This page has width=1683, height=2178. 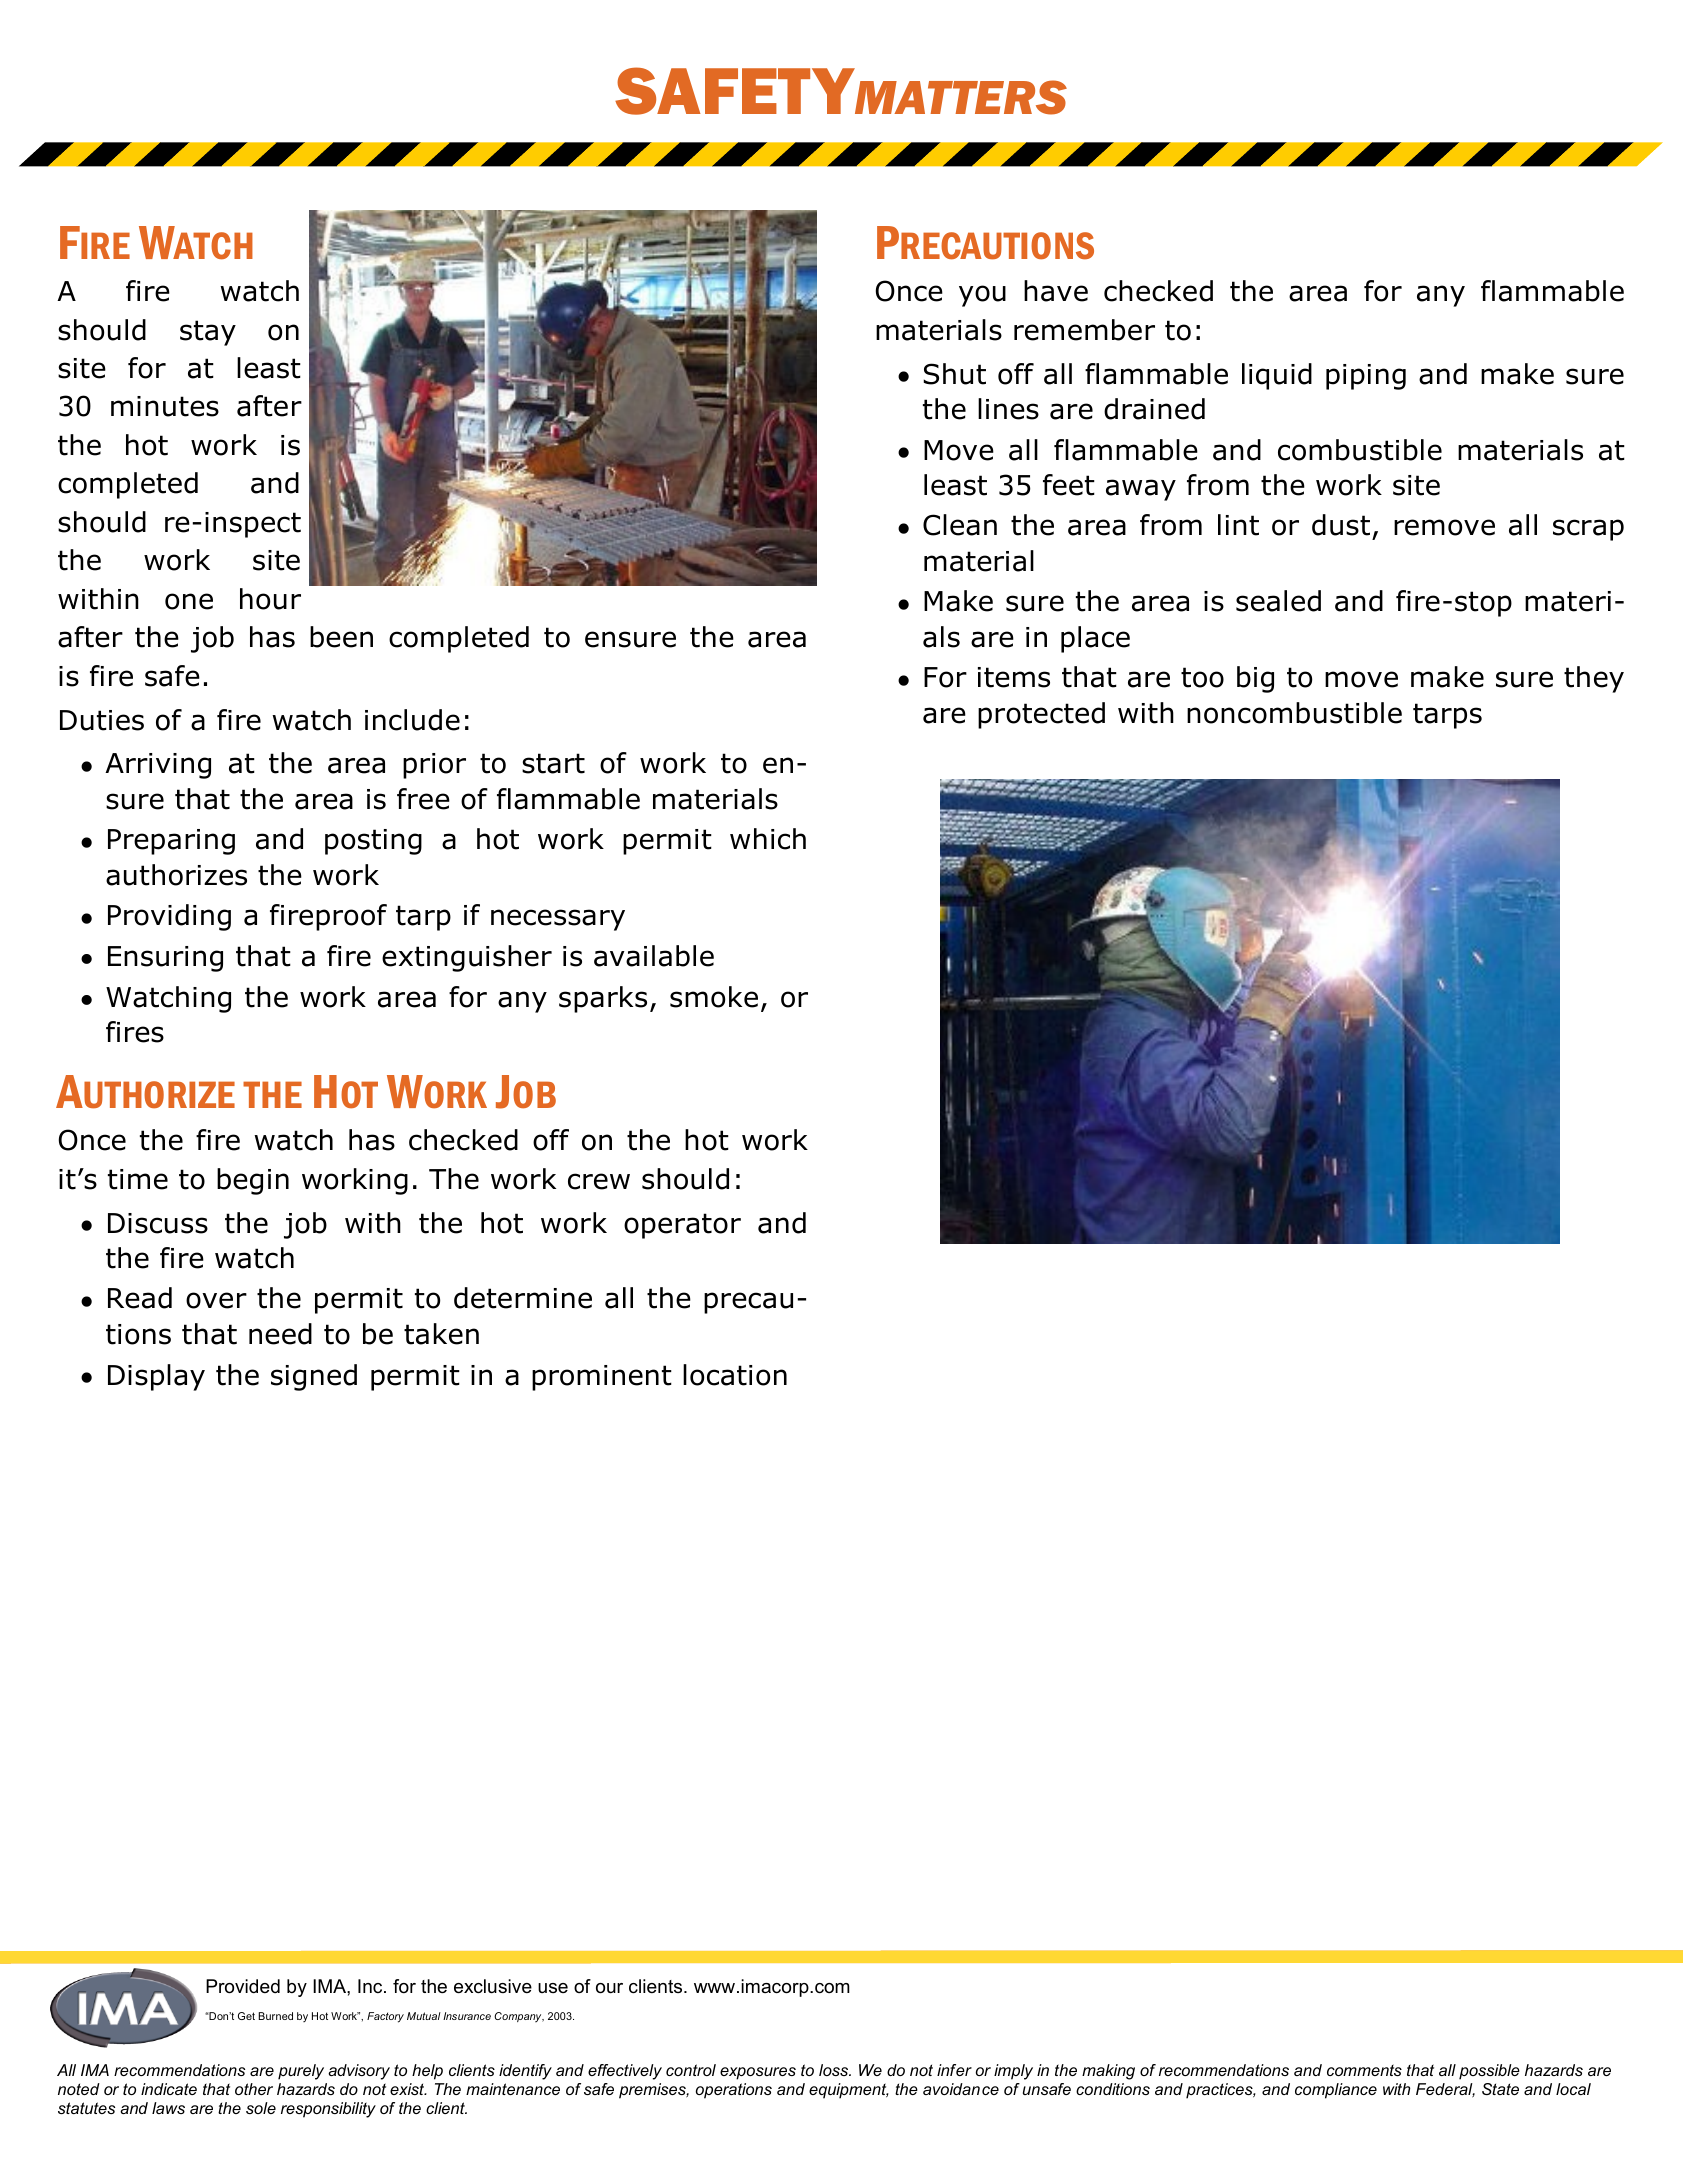 I want to click on piping, so click(x=1366, y=377).
